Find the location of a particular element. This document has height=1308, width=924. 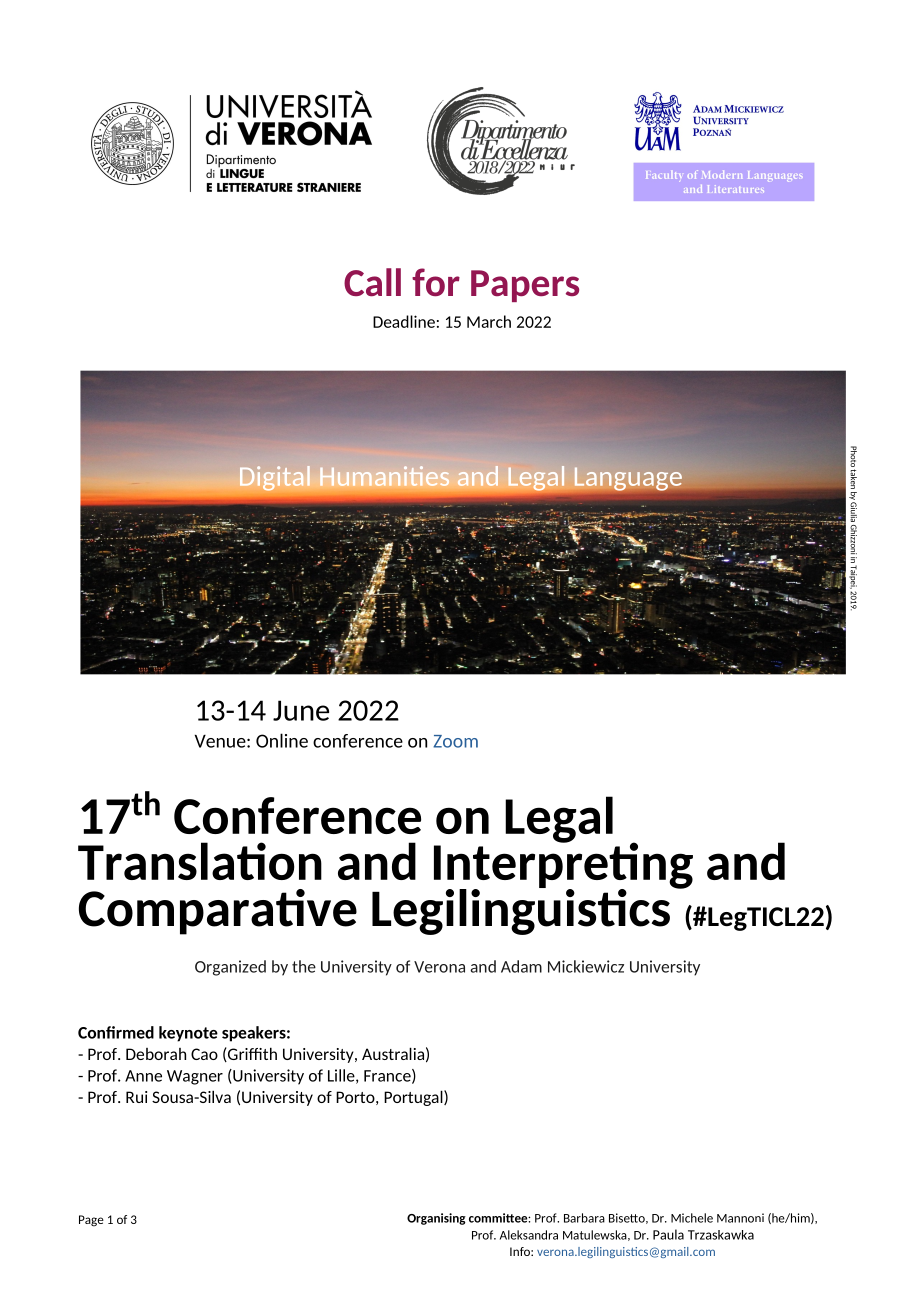

Organising is located at coordinates (436, 1219).
